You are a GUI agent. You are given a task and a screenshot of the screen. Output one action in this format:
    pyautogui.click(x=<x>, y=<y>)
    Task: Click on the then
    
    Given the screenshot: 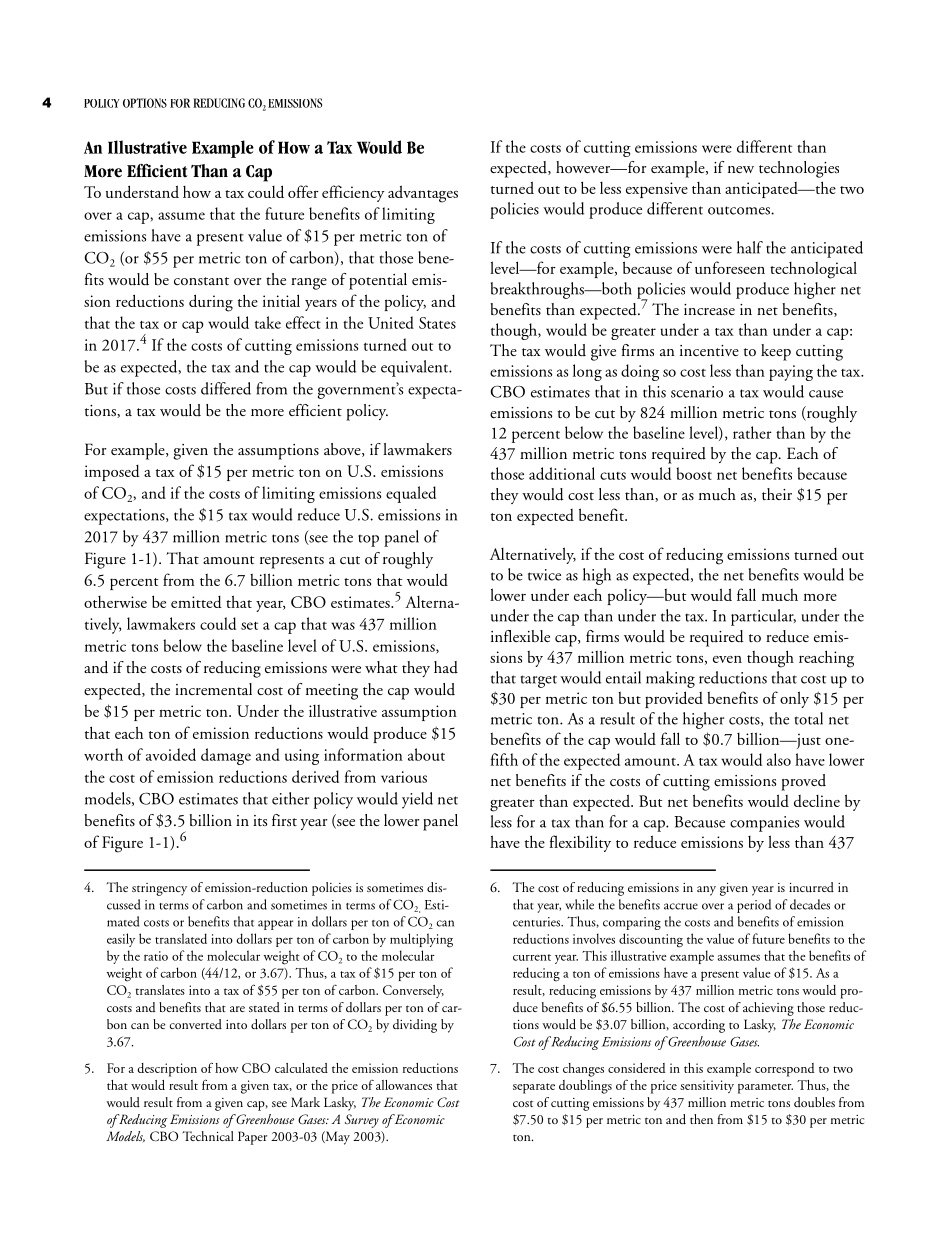 What is the action you would take?
    pyautogui.click(x=701, y=1119)
